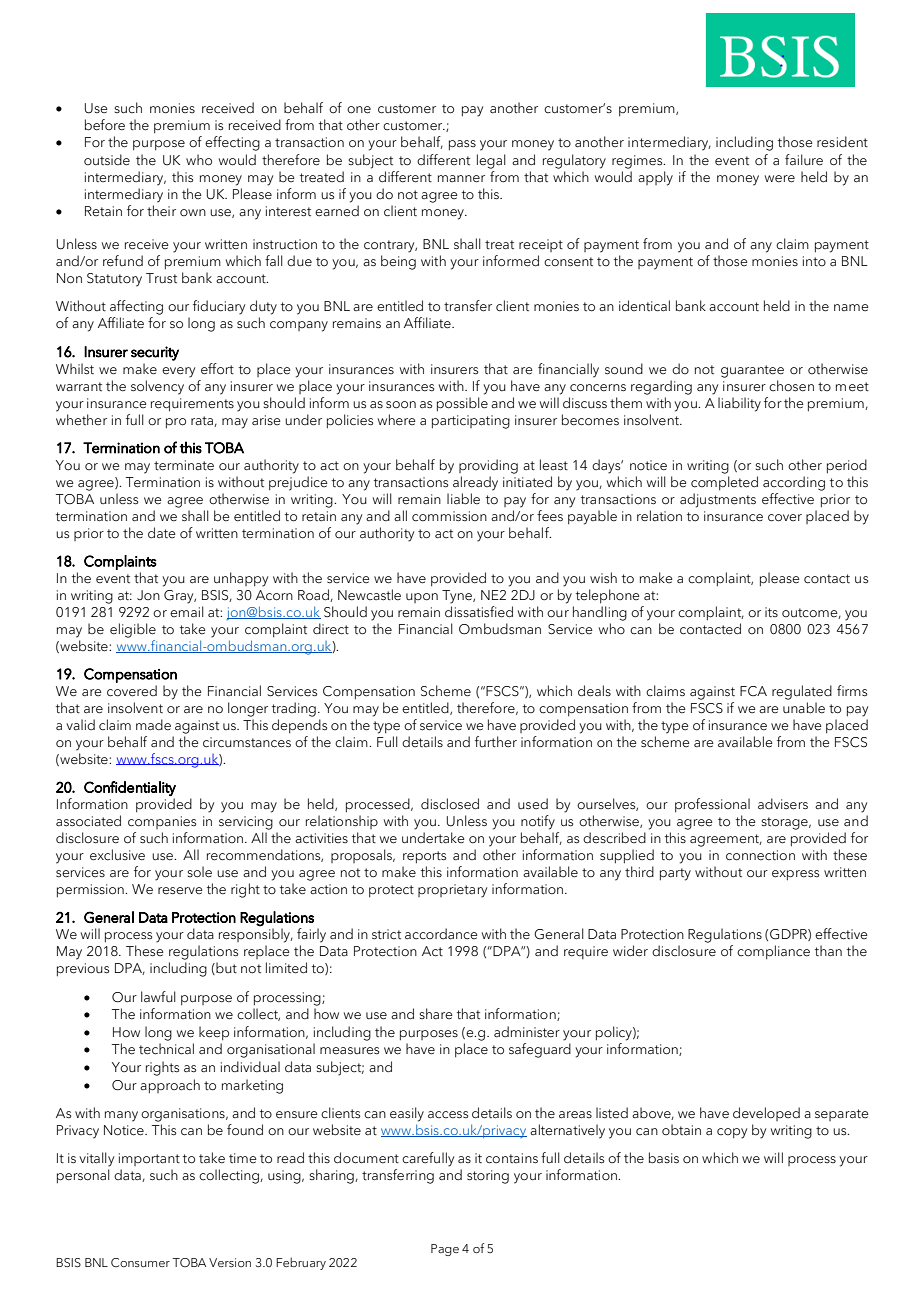 The height and width of the document is (1308, 924). Describe the element at coordinates (107, 160) in the document. I see `outside` at that location.
